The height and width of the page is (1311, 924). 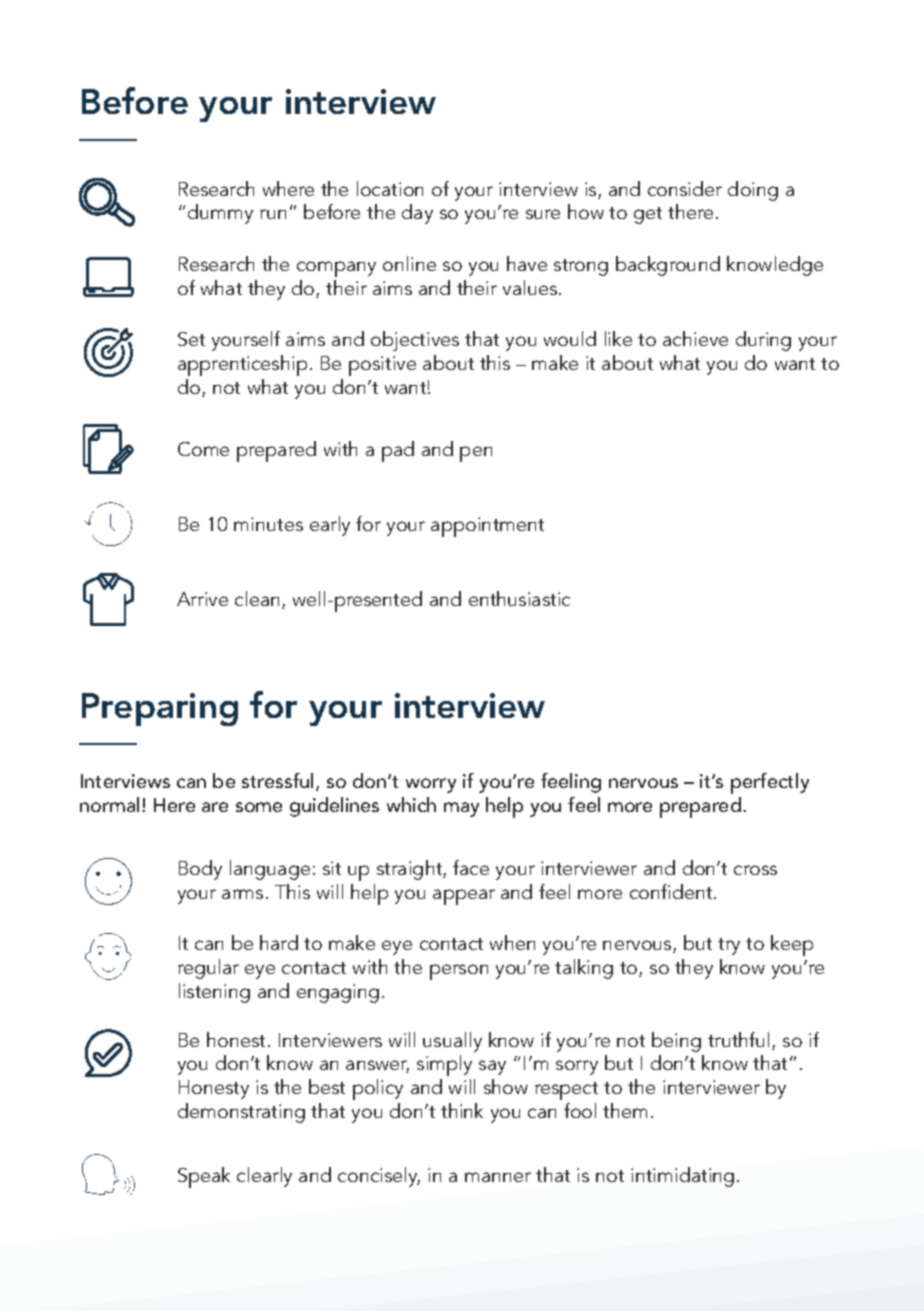 I want to click on Speak, so click(x=204, y=1177).
